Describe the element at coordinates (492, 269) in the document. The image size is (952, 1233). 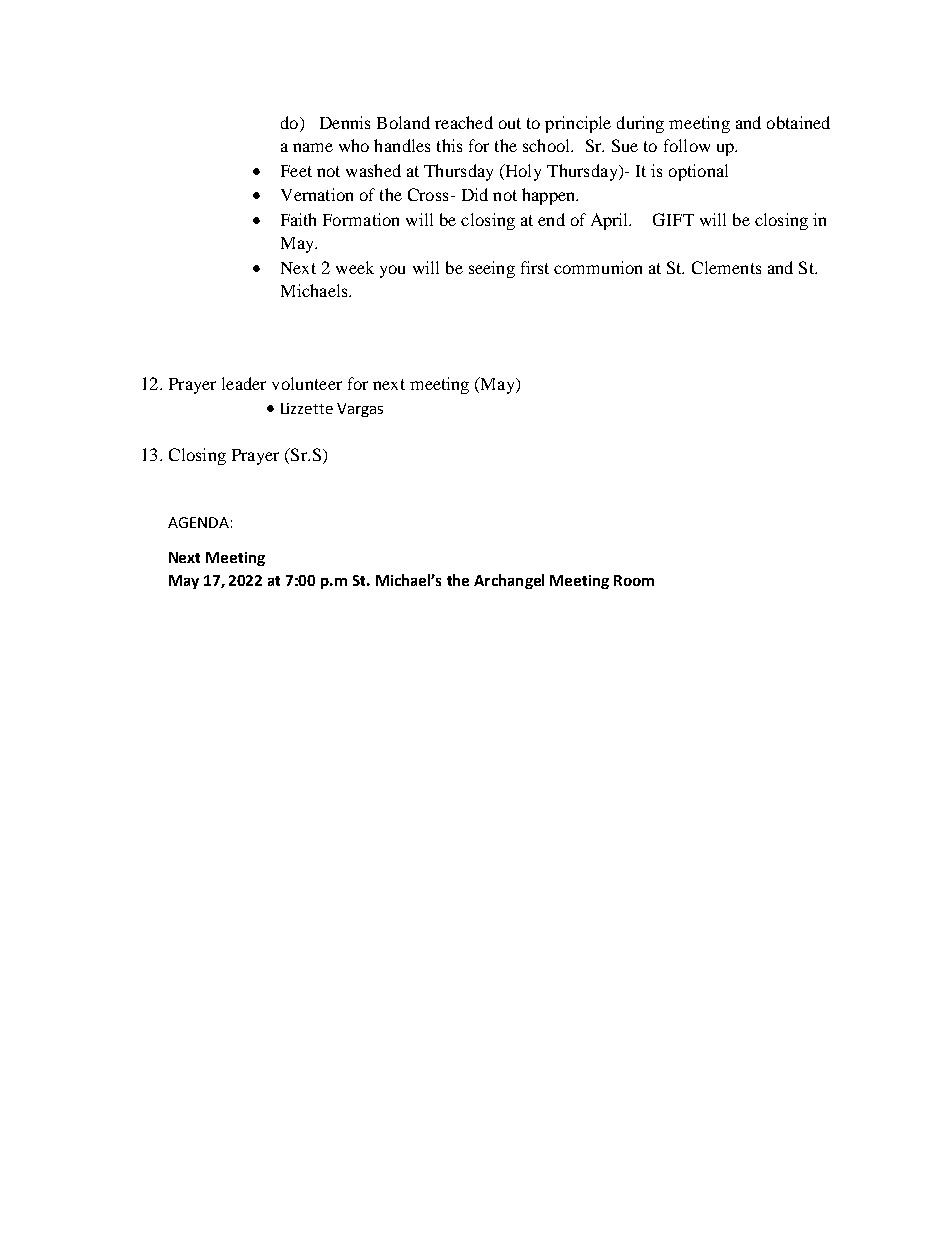
I see `seeing` at that location.
